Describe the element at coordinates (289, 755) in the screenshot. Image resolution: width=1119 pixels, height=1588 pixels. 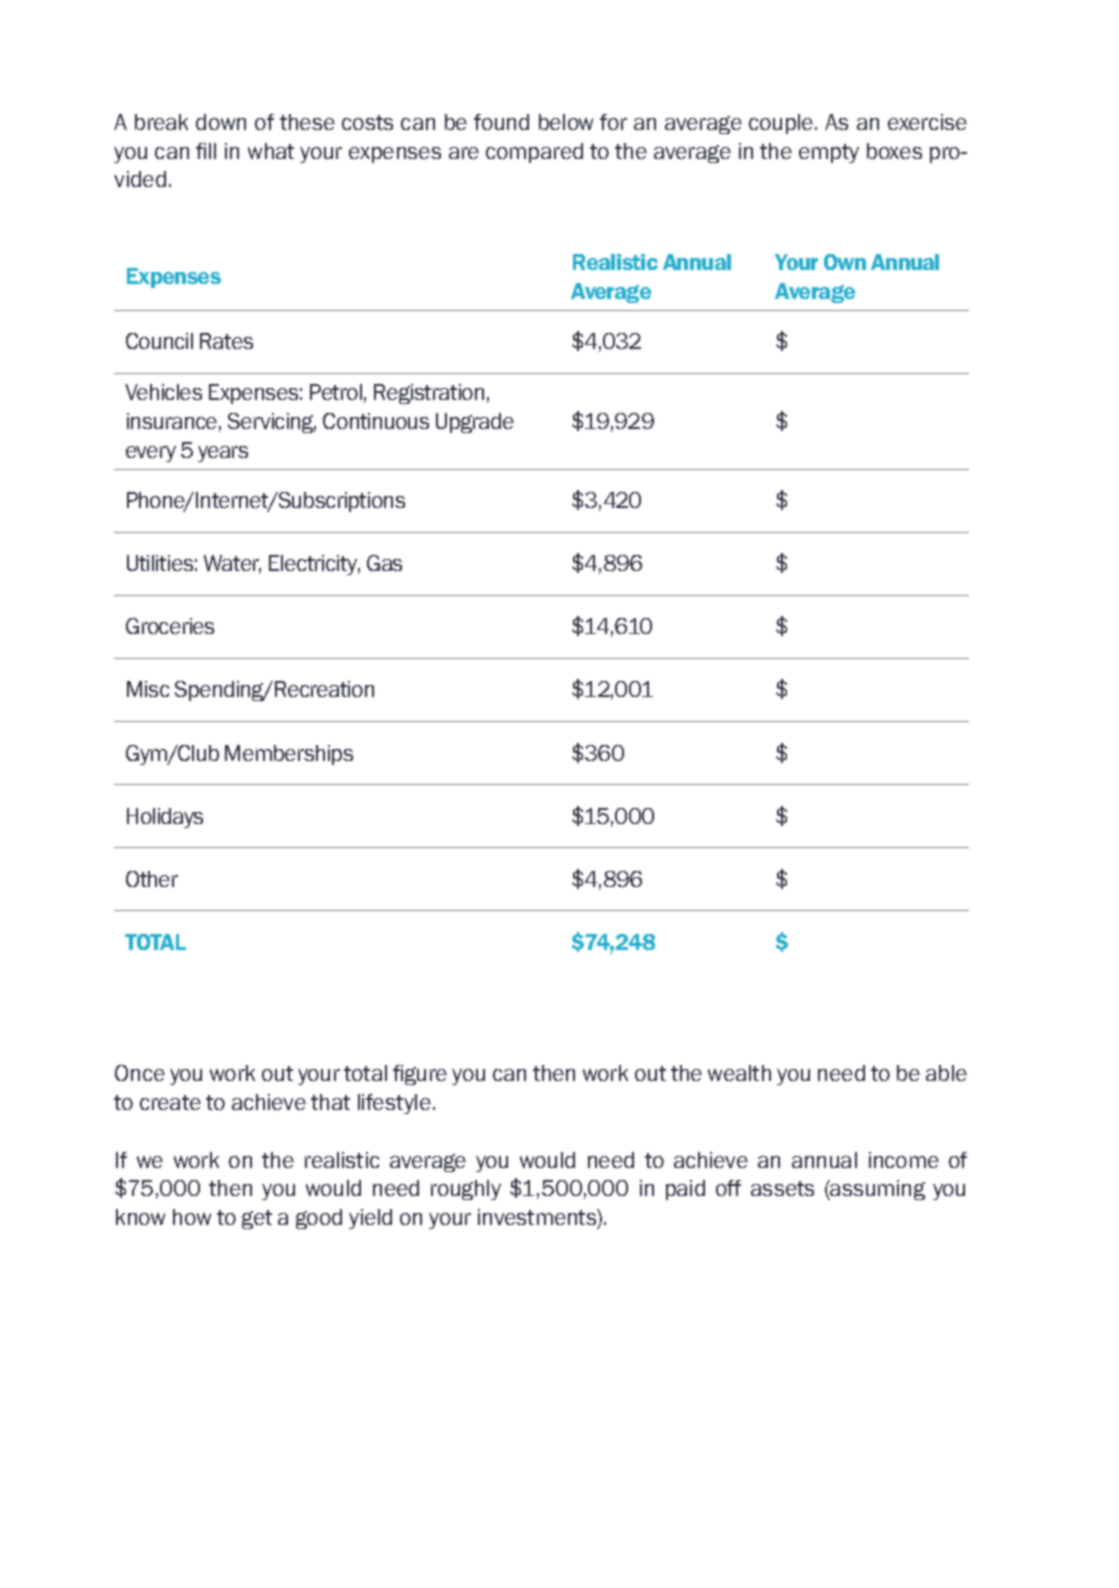
I see `Memberships` at that location.
